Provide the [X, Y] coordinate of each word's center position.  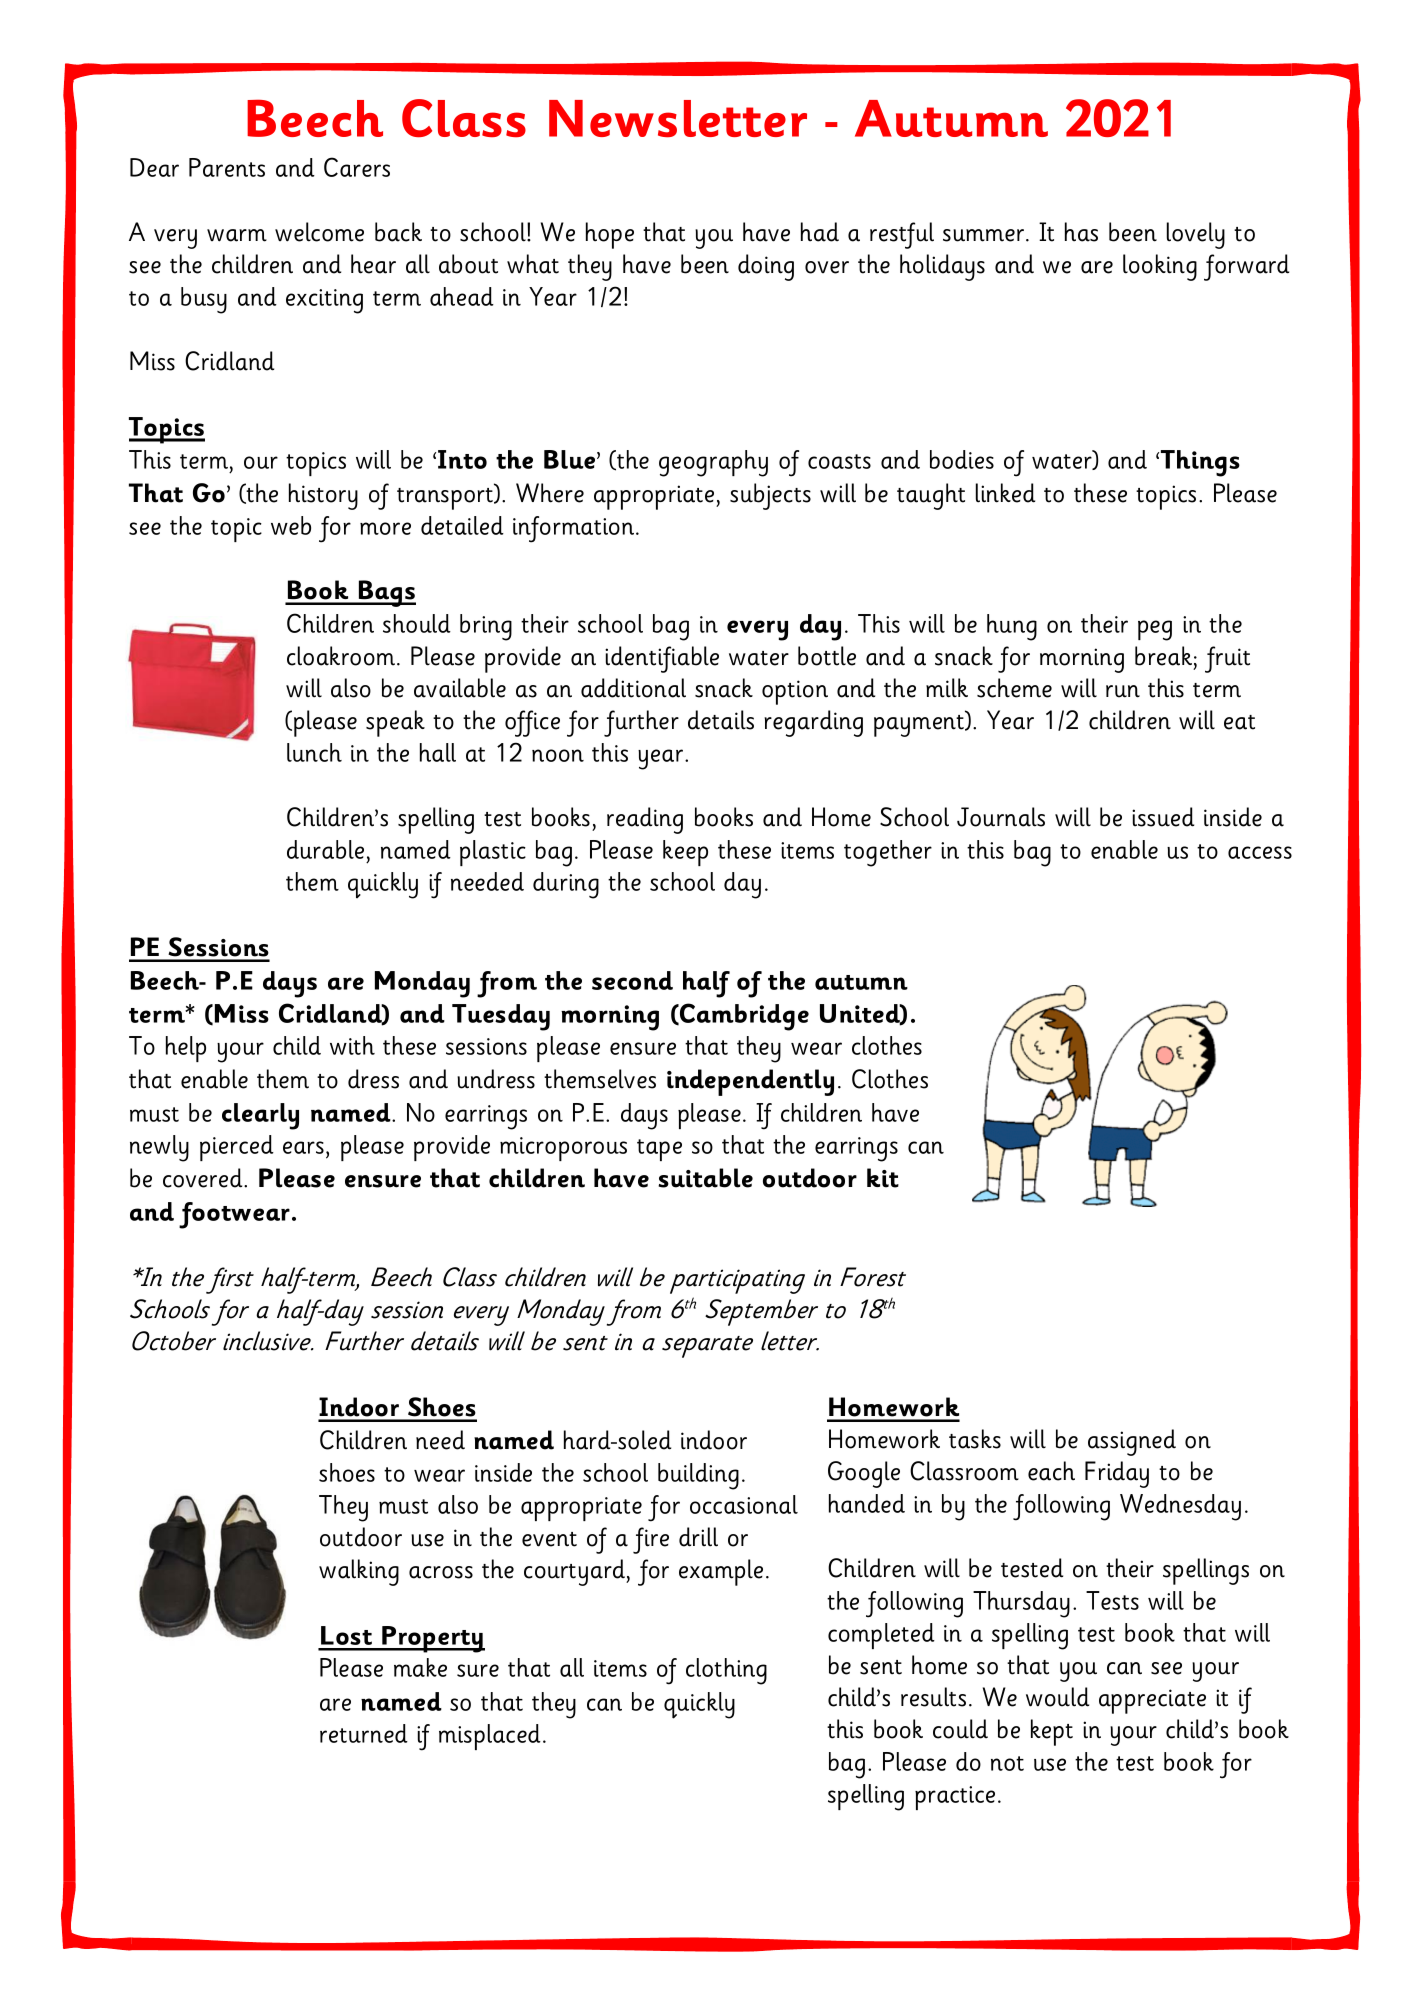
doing [766, 267]
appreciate [1152, 1701]
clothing [726, 1671]
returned [364, 1733]
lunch [314, 752]
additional [633, 688]
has [1081, 232]
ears [303, 1147]
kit [883, 1178]
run [1123, 691]
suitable [705, 1178]
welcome [319, 232]
